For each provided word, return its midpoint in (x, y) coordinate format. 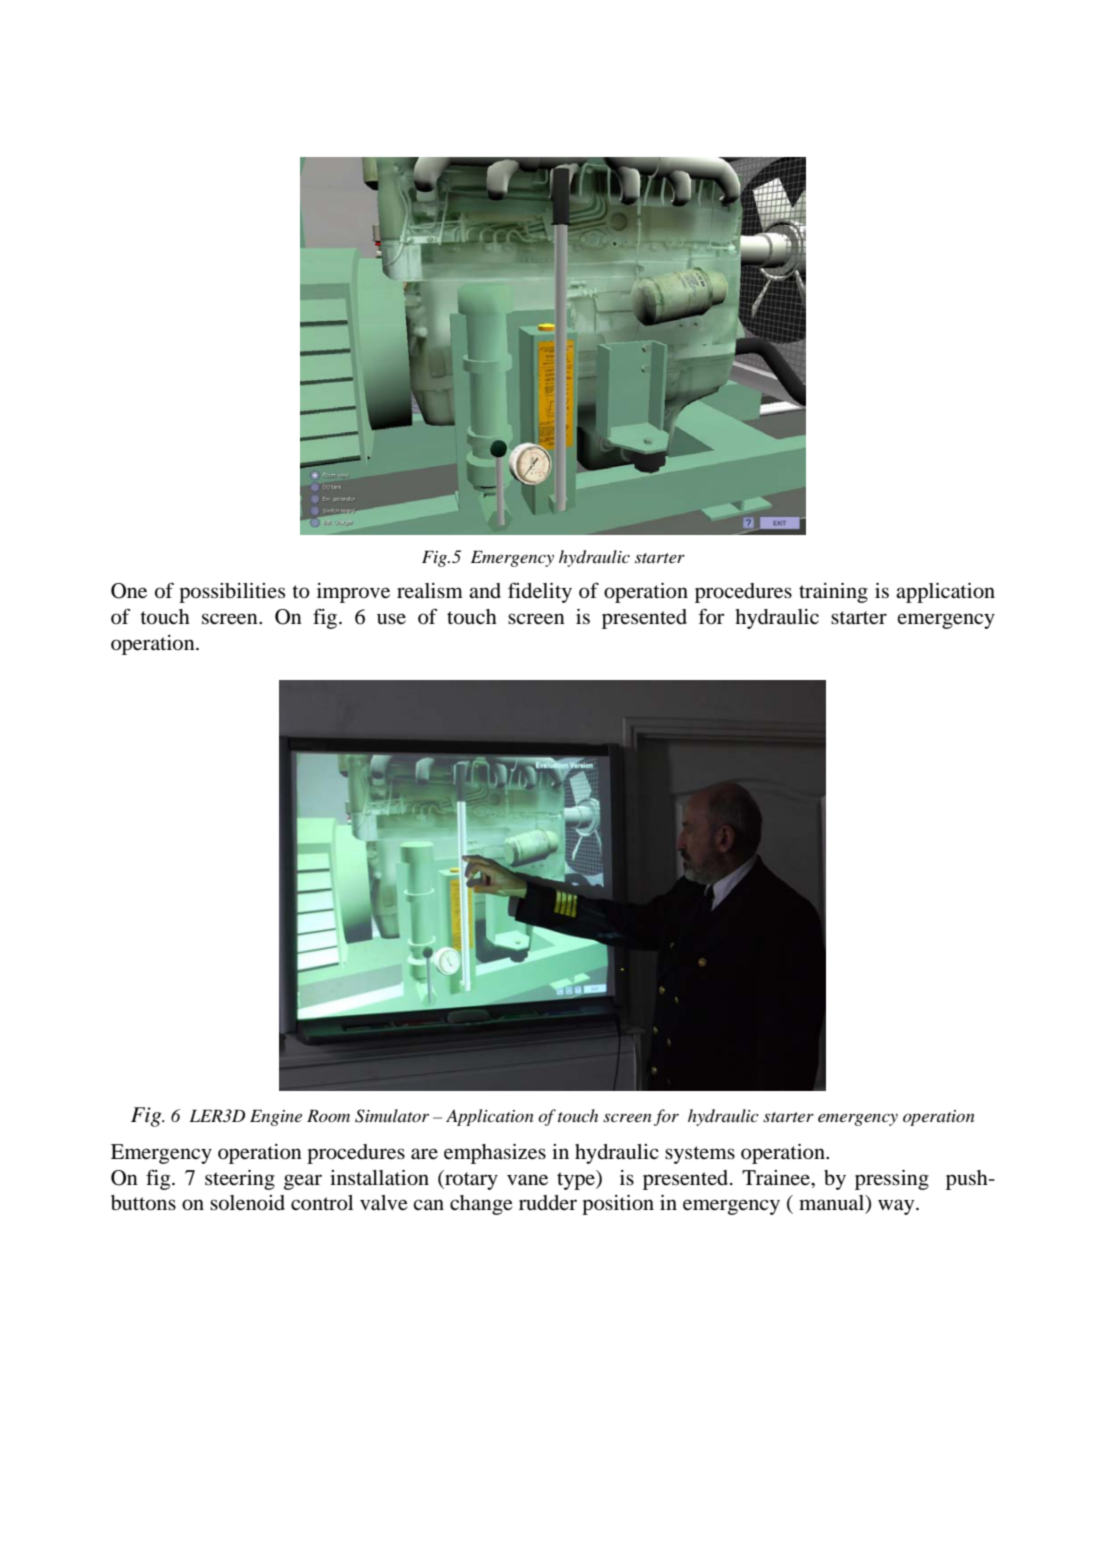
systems (700, 1155)
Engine (276, 1118)
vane (527, 1180)
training (833, 593)
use (391, 618)
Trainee (777, 1177)
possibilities (232, 593)
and (485, 591)
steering (240, 1180)
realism (430, 590)
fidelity (540, 592)
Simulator (392, 1116)
